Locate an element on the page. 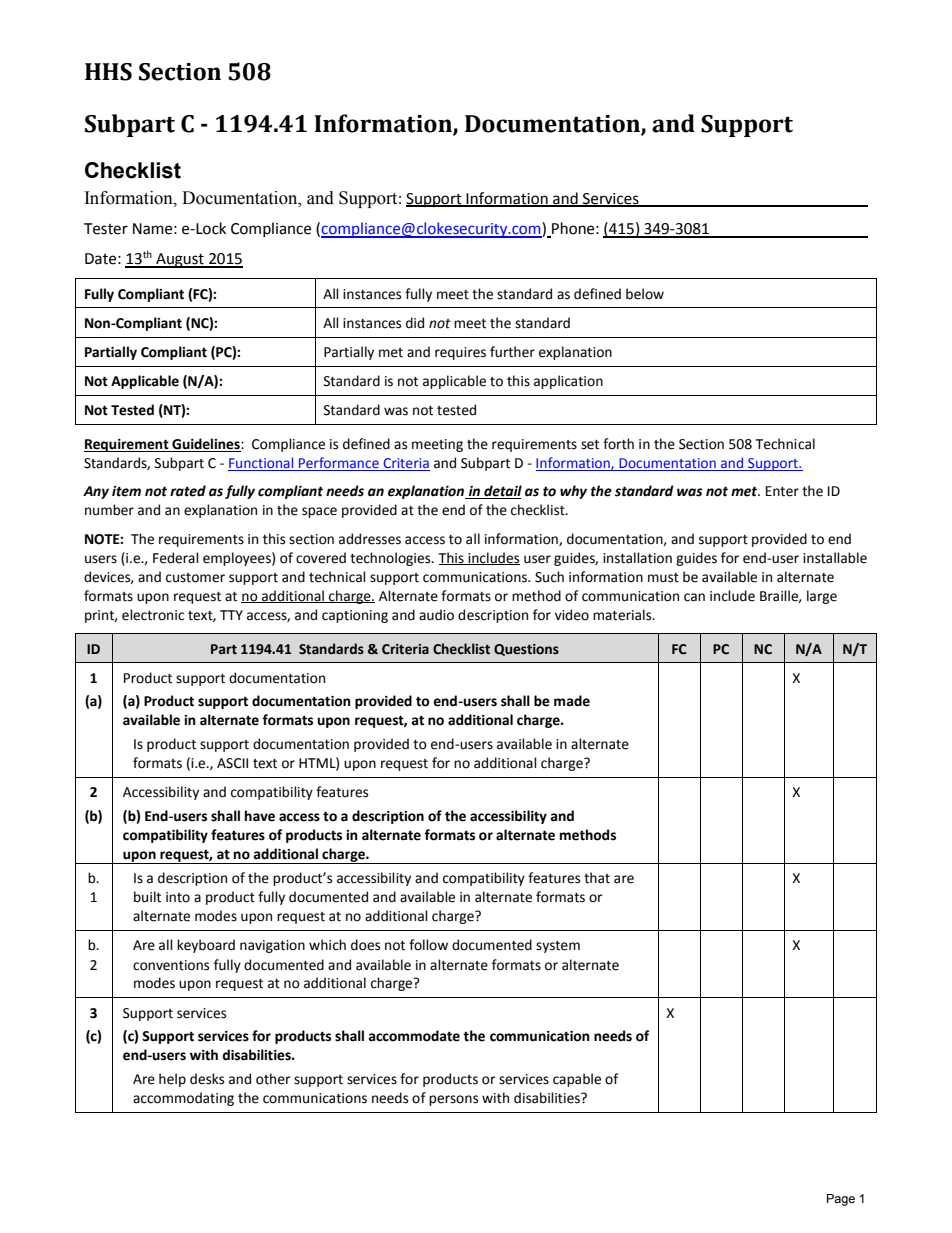 Image resolution: width=952 pixels, height=1233 pixels. follow is located at coordinates (428, 945).
